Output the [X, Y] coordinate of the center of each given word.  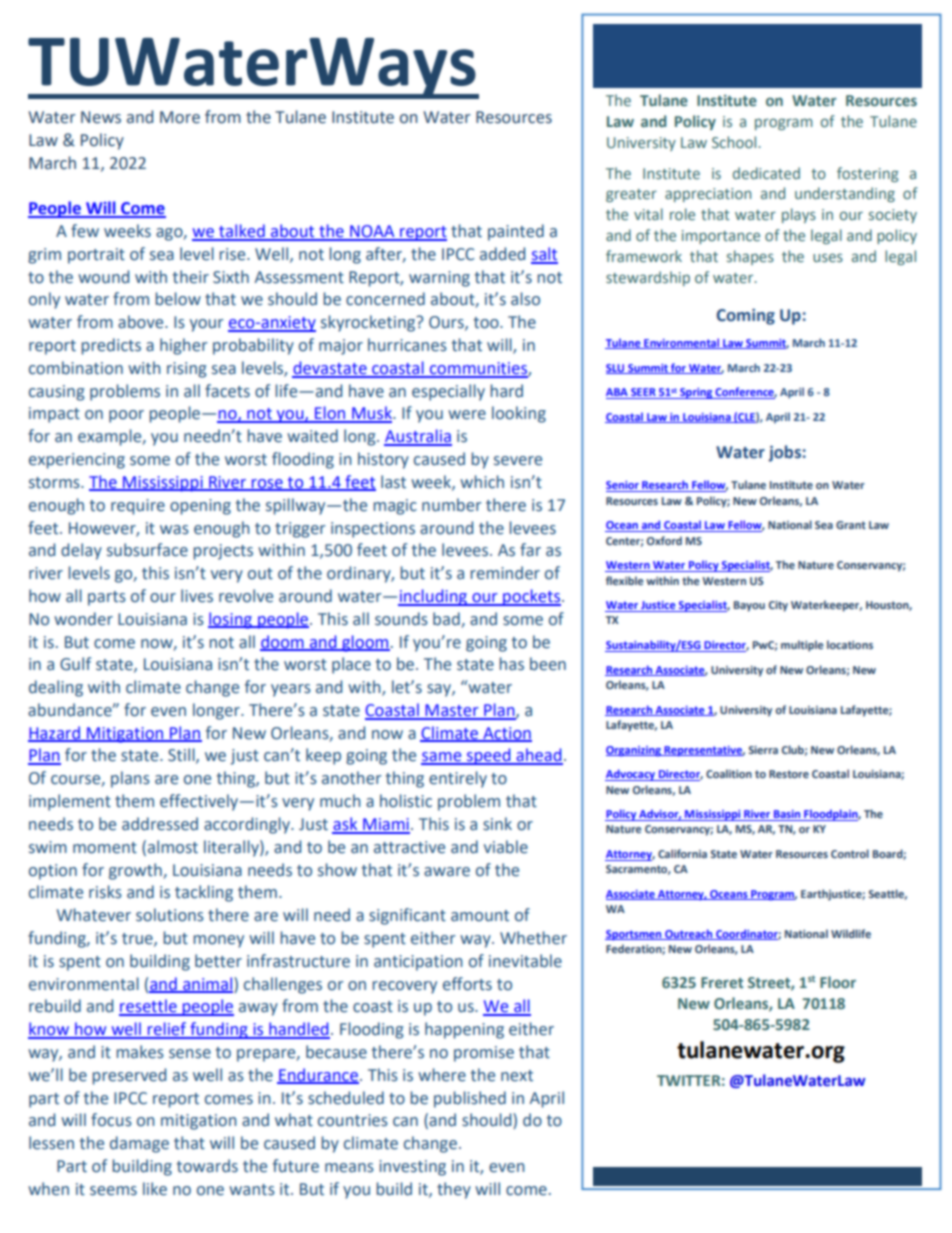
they [454, 1190]
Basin [787, 815]
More [180, 117]
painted [516, 232]
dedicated [766, 173]
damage [139, 1144]
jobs [784, 453]
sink [497, 824]
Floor [838, 982]
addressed [160, 824]
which [482, 482]
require [138, 507]
